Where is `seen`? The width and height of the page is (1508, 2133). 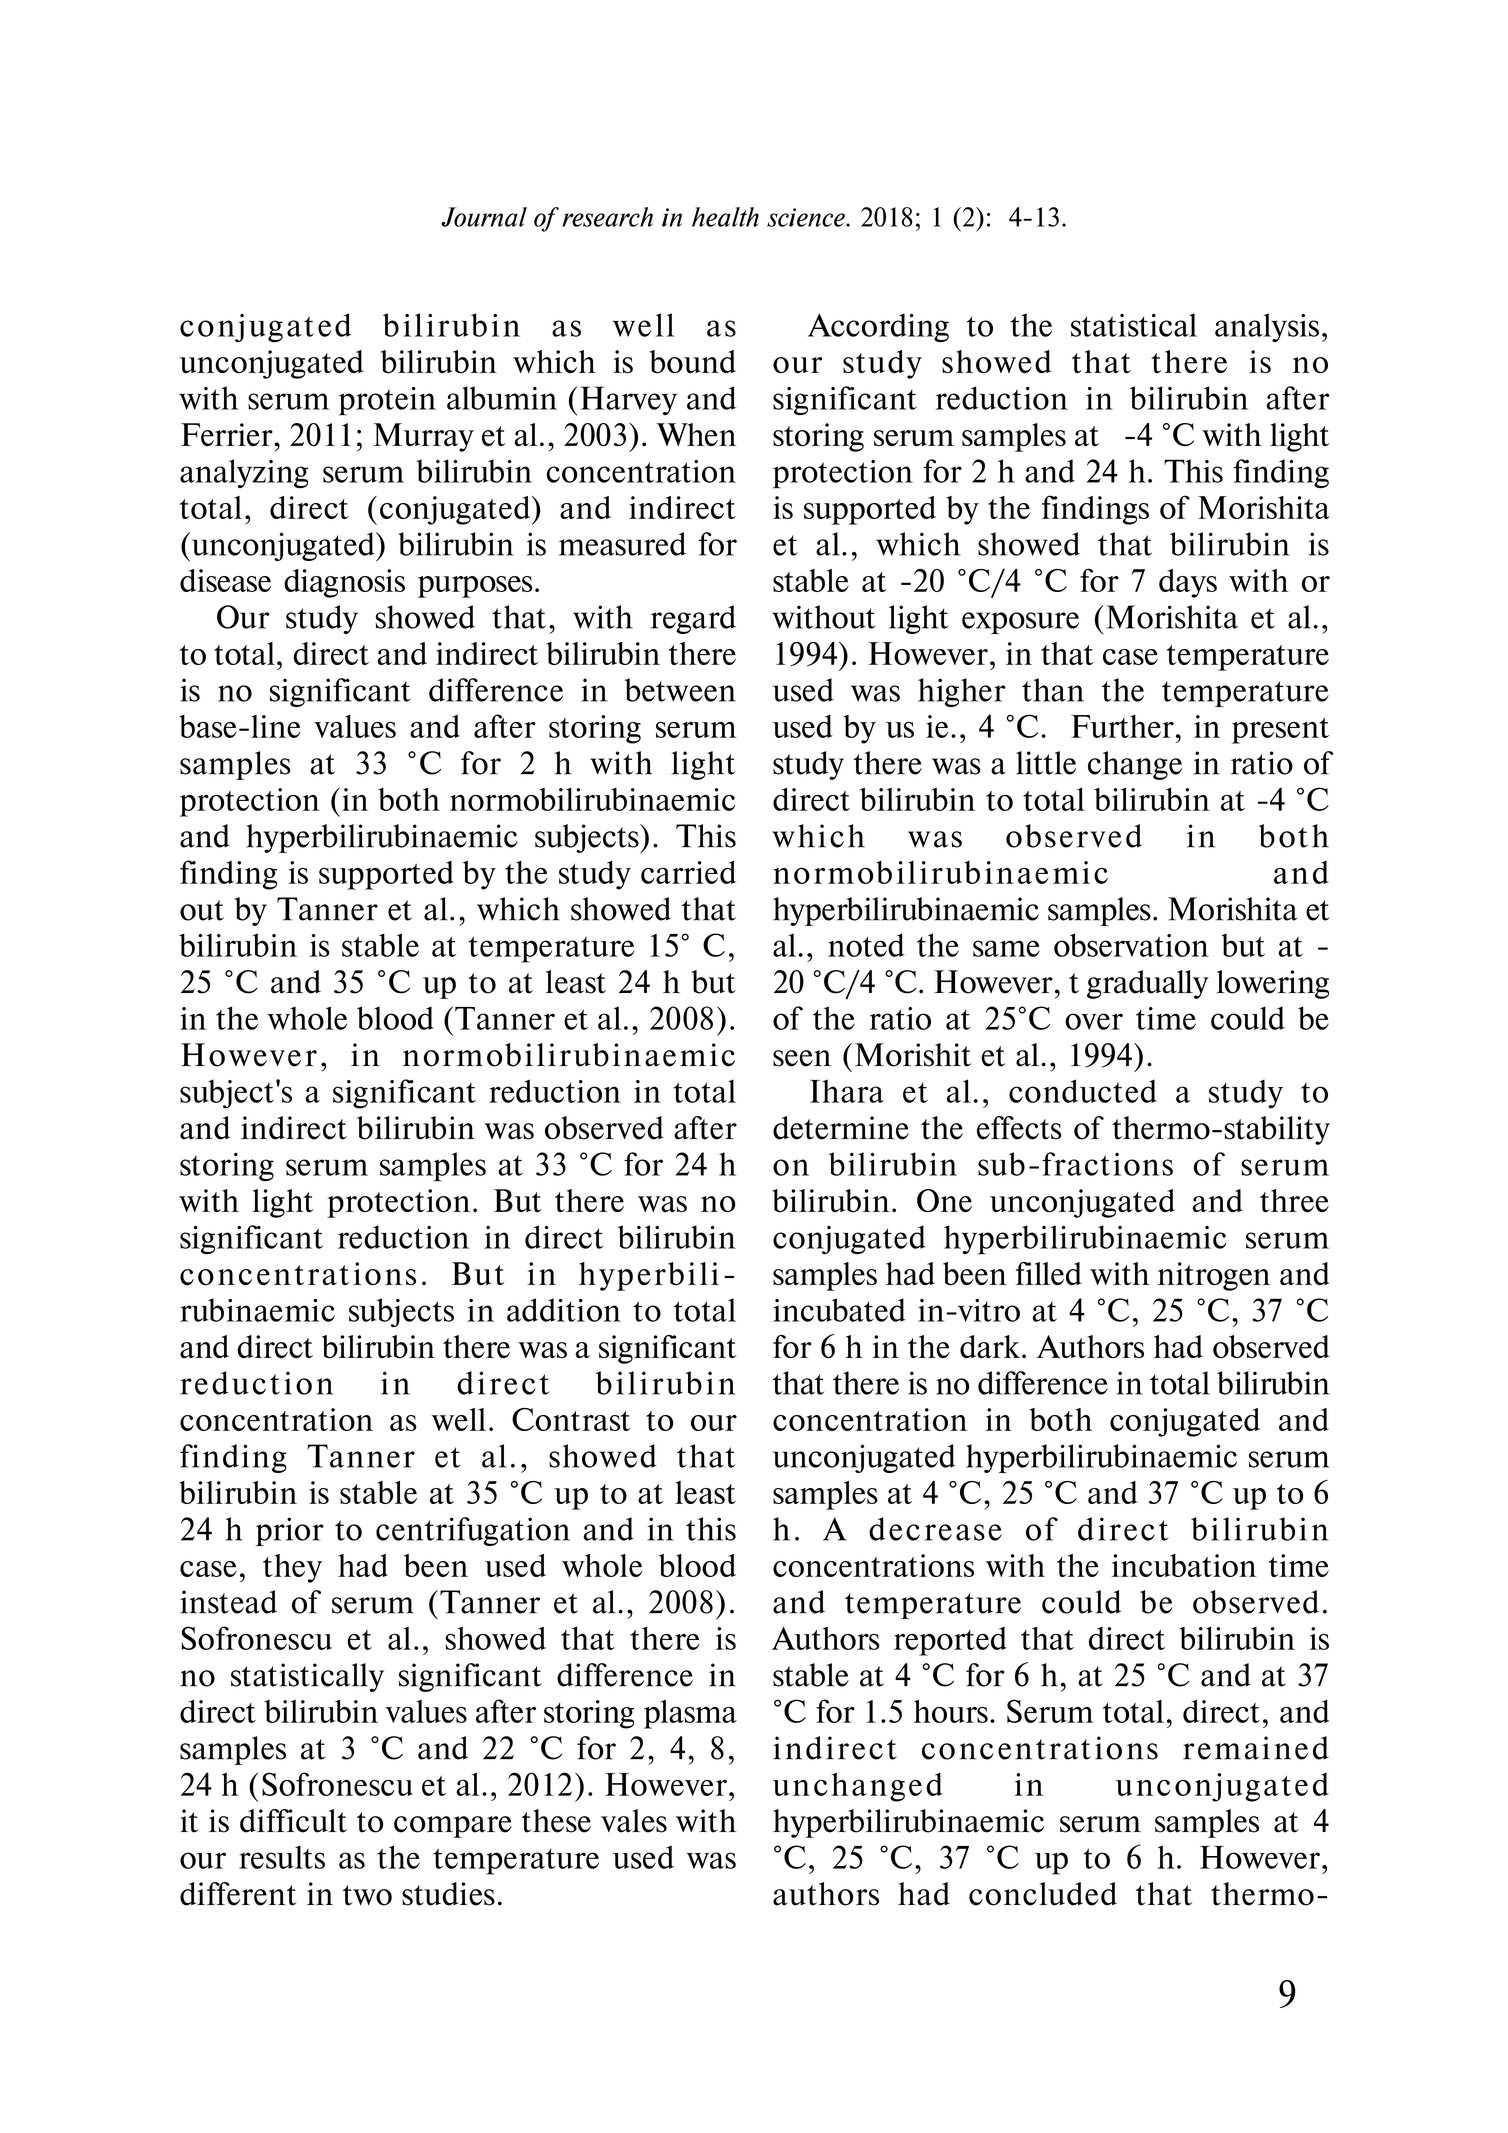
seen is located at coordinates (802, 1058).
